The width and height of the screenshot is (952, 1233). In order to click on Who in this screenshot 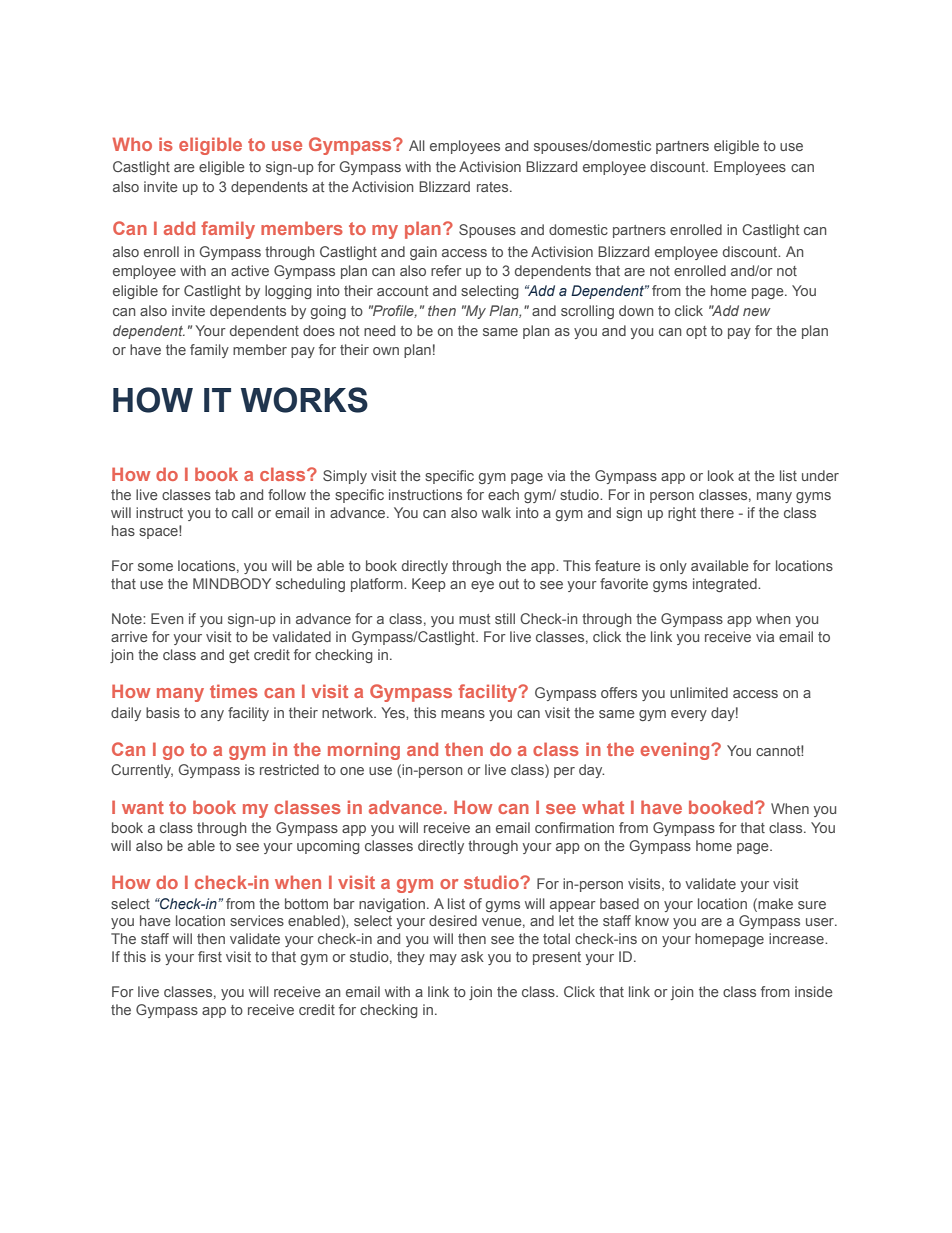, I will do `click(132, 144)`.
